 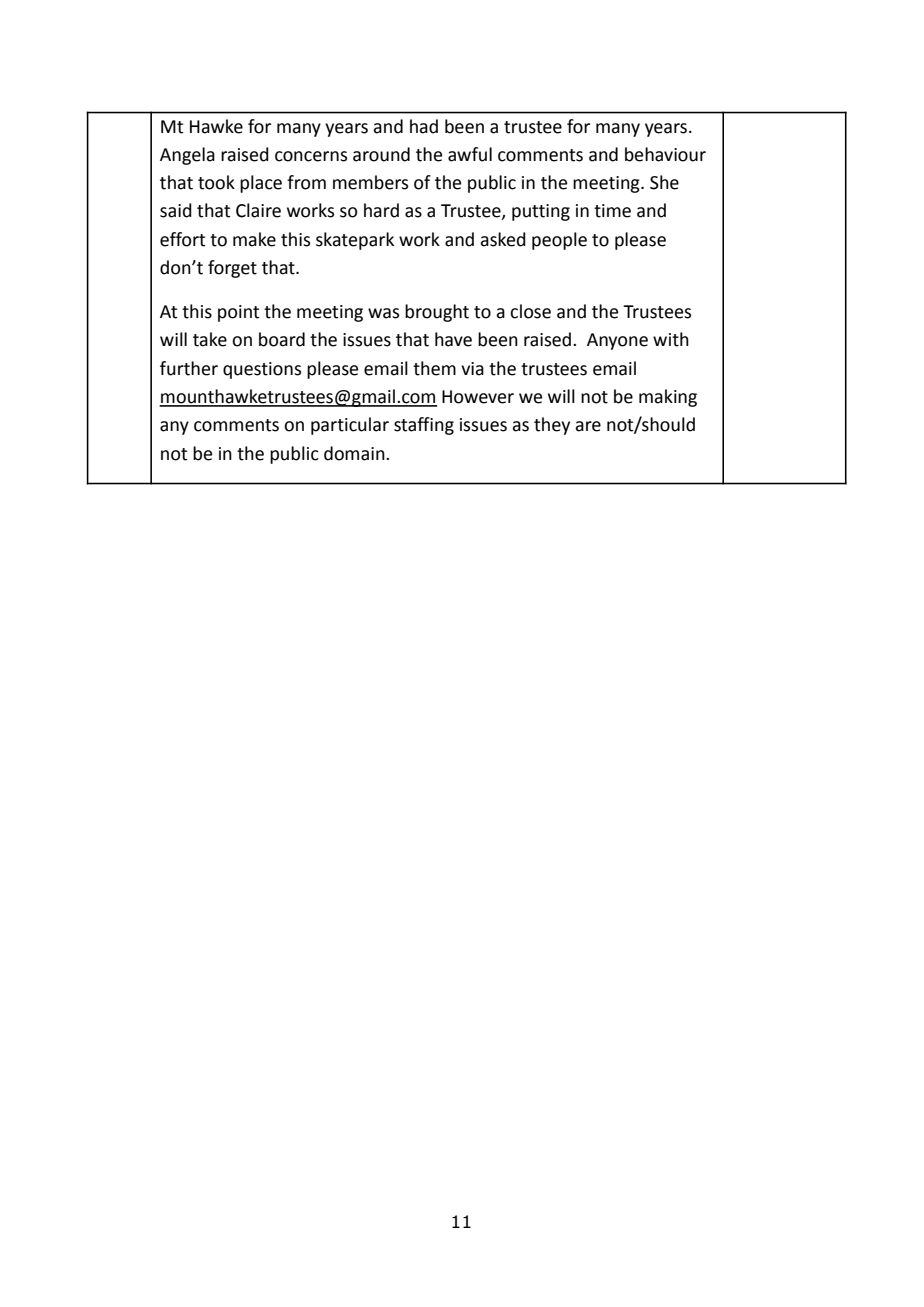 What do you see at coordinates (617, 341) in the screenshot?
I see `Anyone` at bounding box center [617, 341].
